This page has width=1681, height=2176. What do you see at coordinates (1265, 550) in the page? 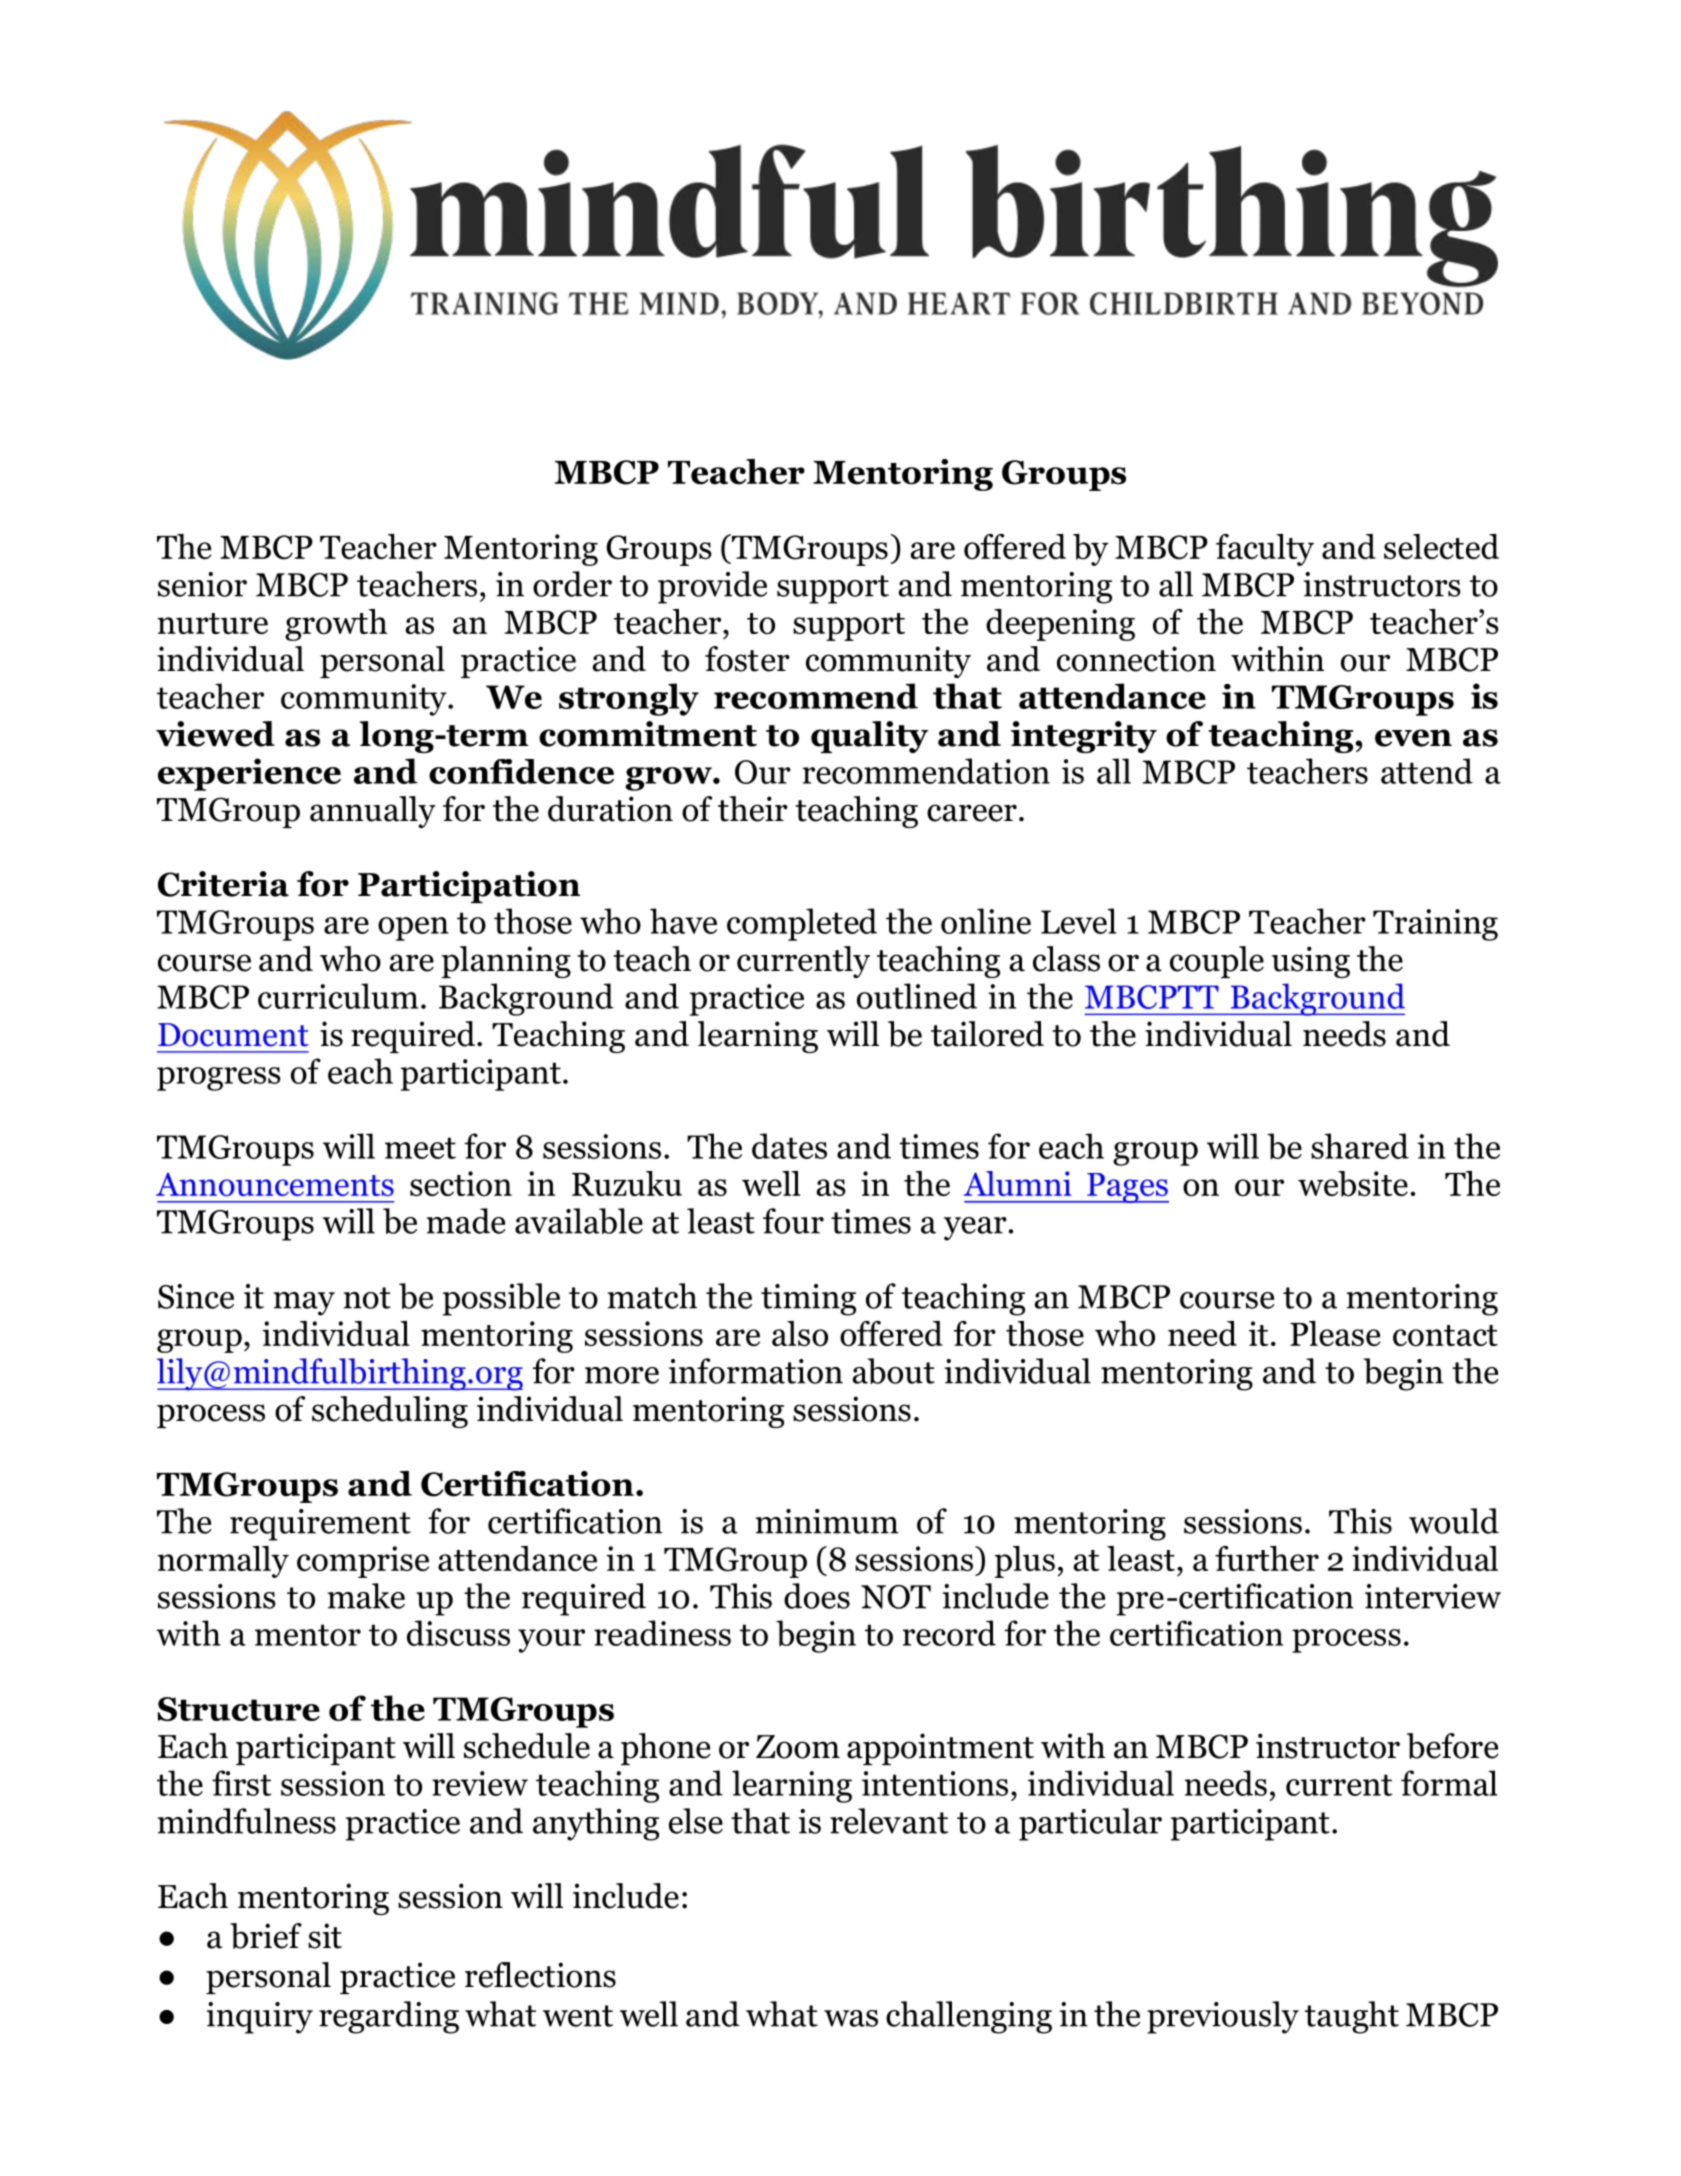
I see `faculty` at bounding box center [1265, 550].
